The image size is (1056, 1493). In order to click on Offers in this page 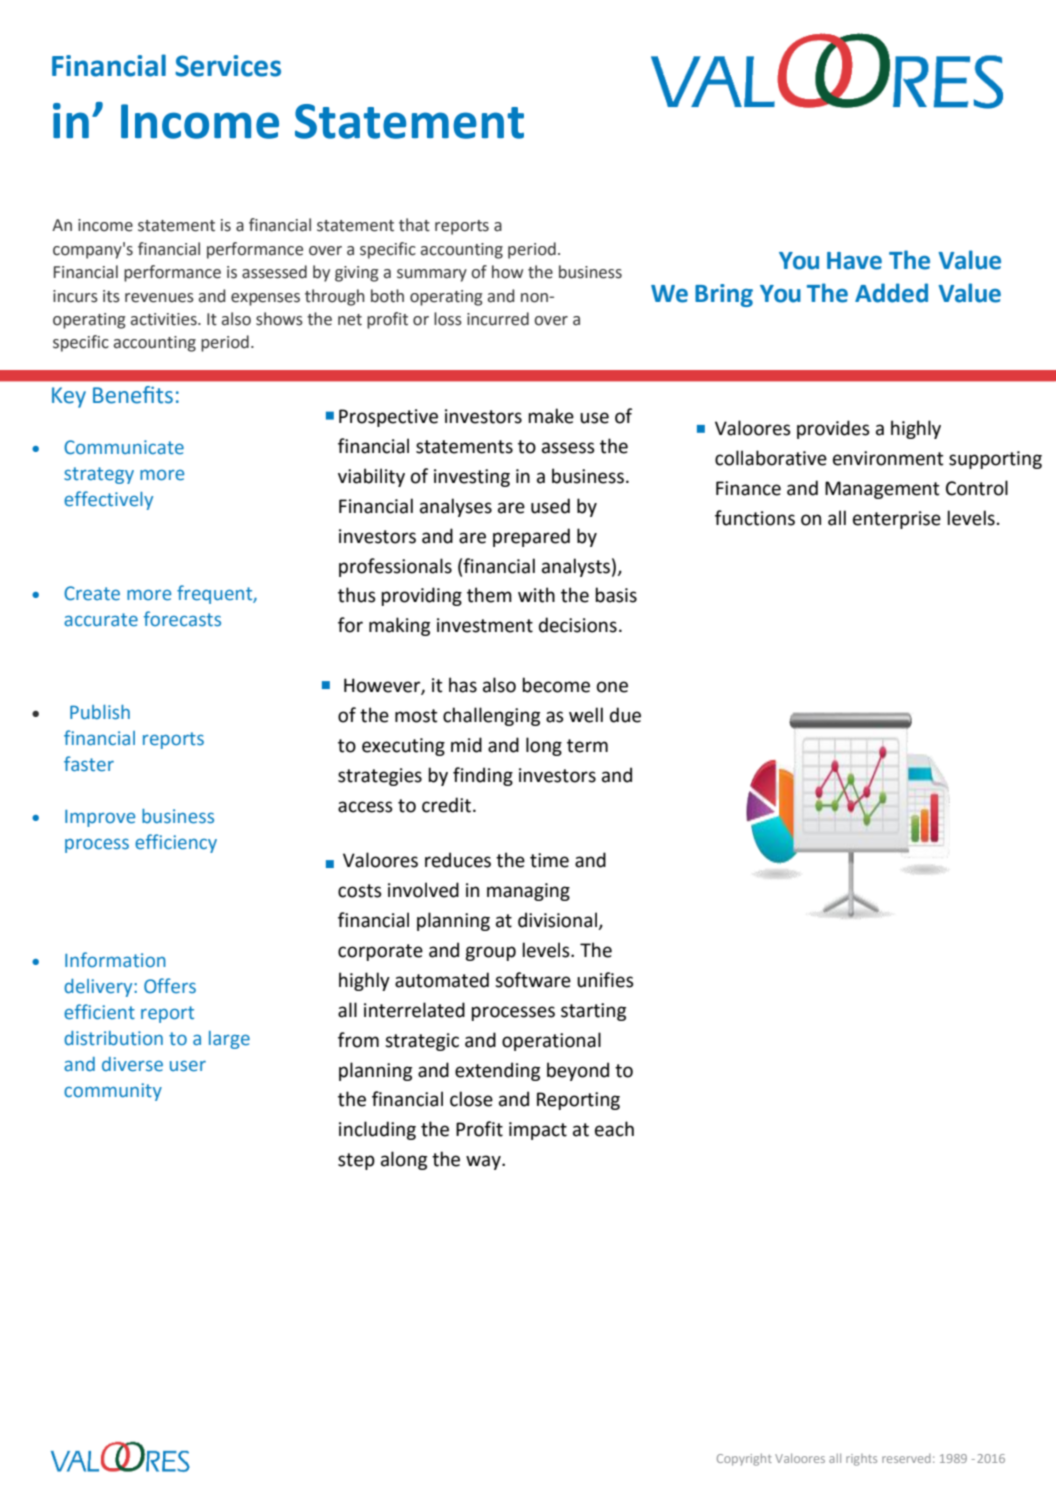, I will do `click(170, 986)`.
